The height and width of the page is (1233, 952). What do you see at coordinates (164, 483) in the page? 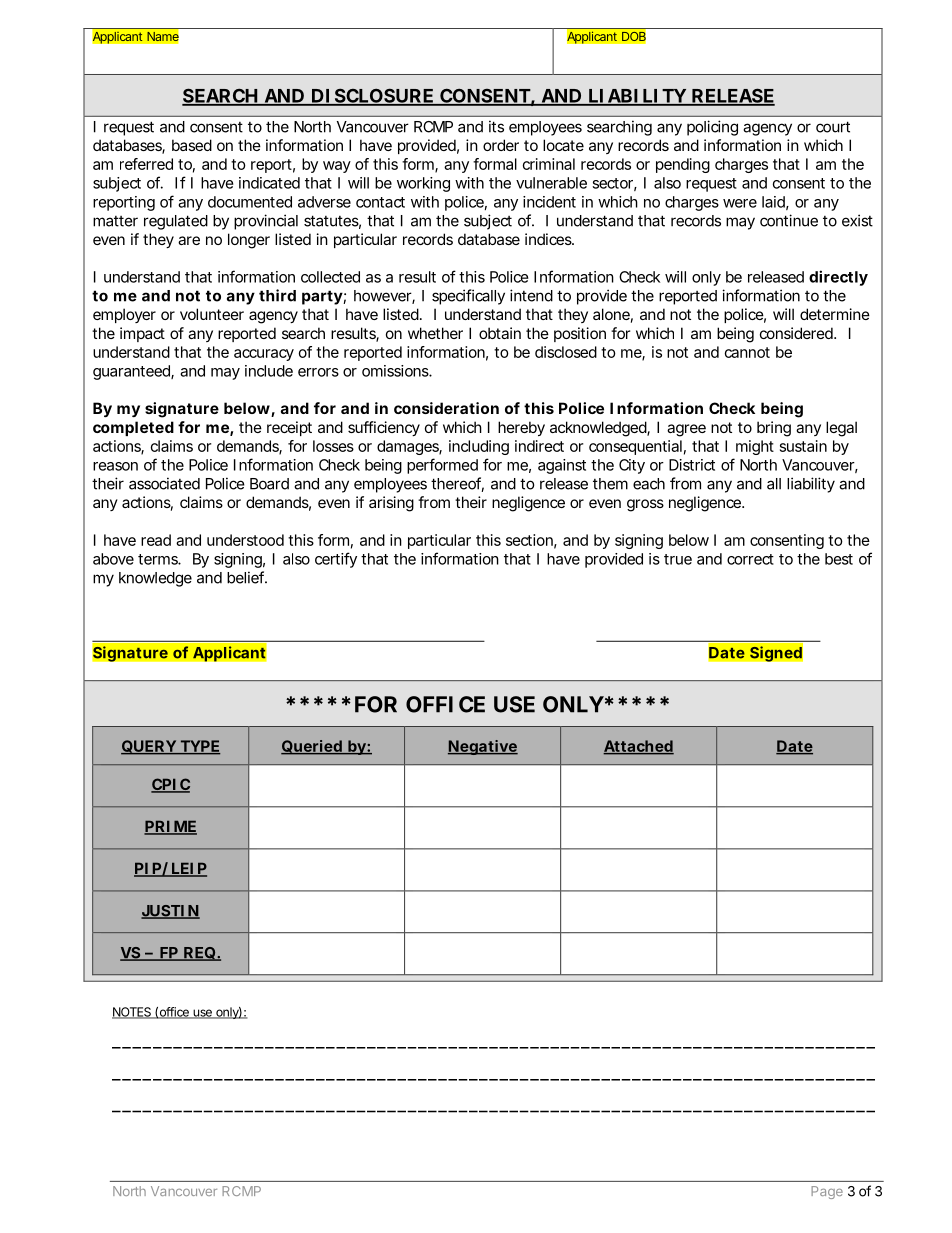
I see `associated` at bounding box center [164, 483].
